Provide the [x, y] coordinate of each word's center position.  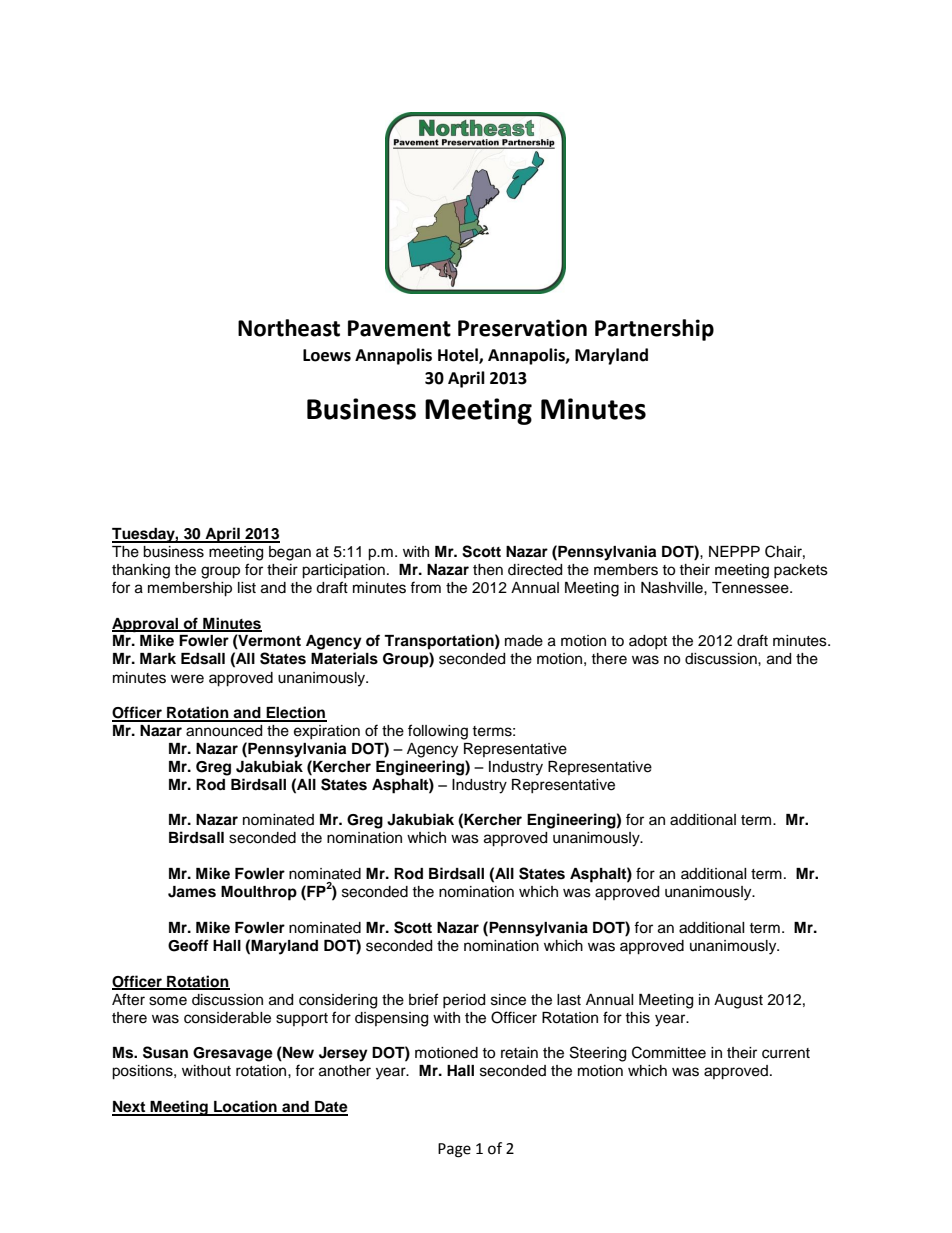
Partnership [654, 330]
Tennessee [751, 588]
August [738, 1001]
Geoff [188, 945]
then [488, 570]
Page [454, 1150]
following [438, 732]
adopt [648, 642]
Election [295, 713]
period [464, 1001]
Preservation [522, 328]
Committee [669, 1052]
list [247, 588]
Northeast [289, 328]
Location [245, 1107]
